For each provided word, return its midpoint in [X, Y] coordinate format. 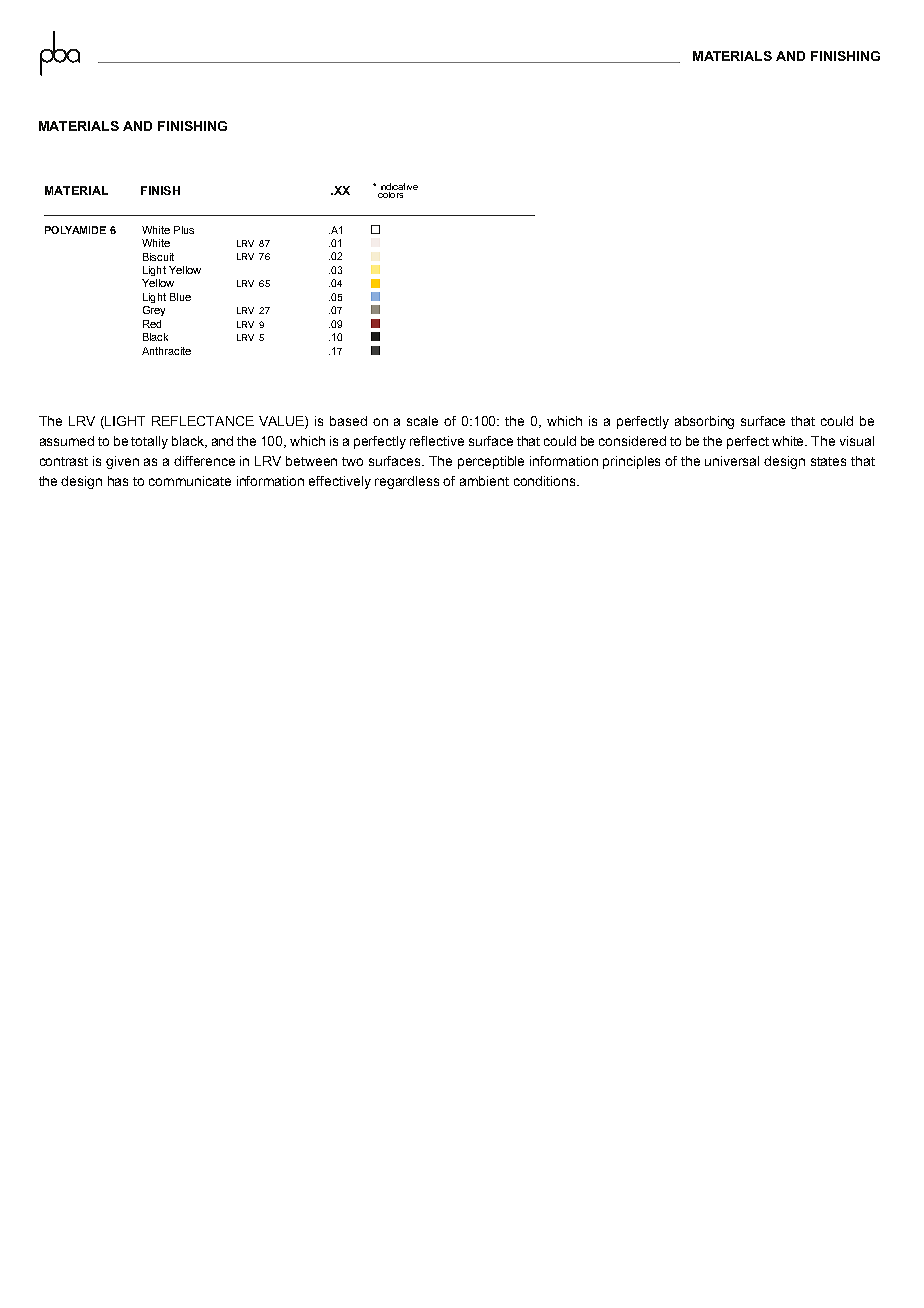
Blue [180, 297]
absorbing [704, 422]
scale [422, 421]
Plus [184, 230]
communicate [190, 481]
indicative [399, 188]
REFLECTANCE [203, 421]
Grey [154, 311]
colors [391, 193]
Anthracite [166, 351]
